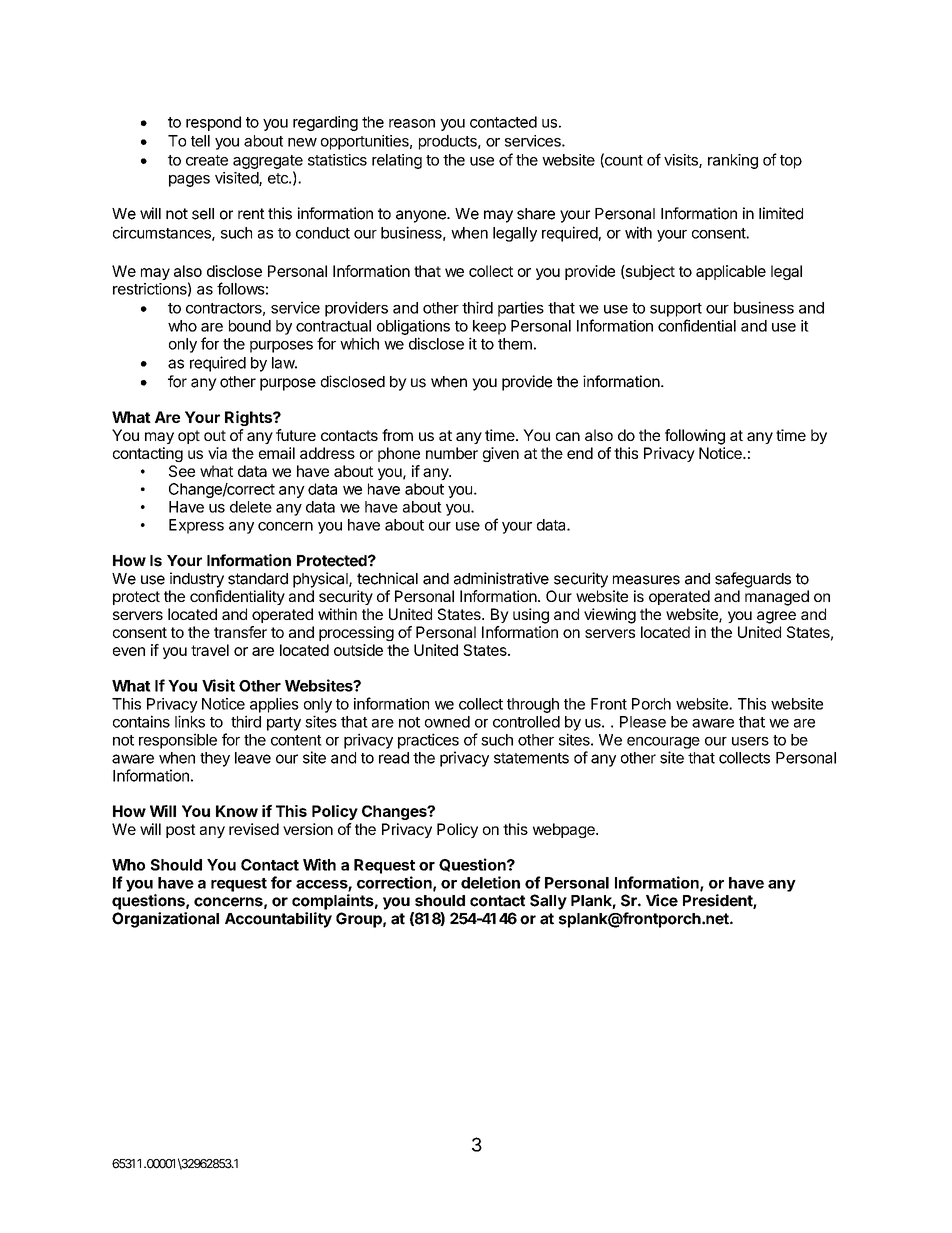  What do you see at coordinates (733, 161) in the document?
I see `ranking` at bounding box center [733, 161].
